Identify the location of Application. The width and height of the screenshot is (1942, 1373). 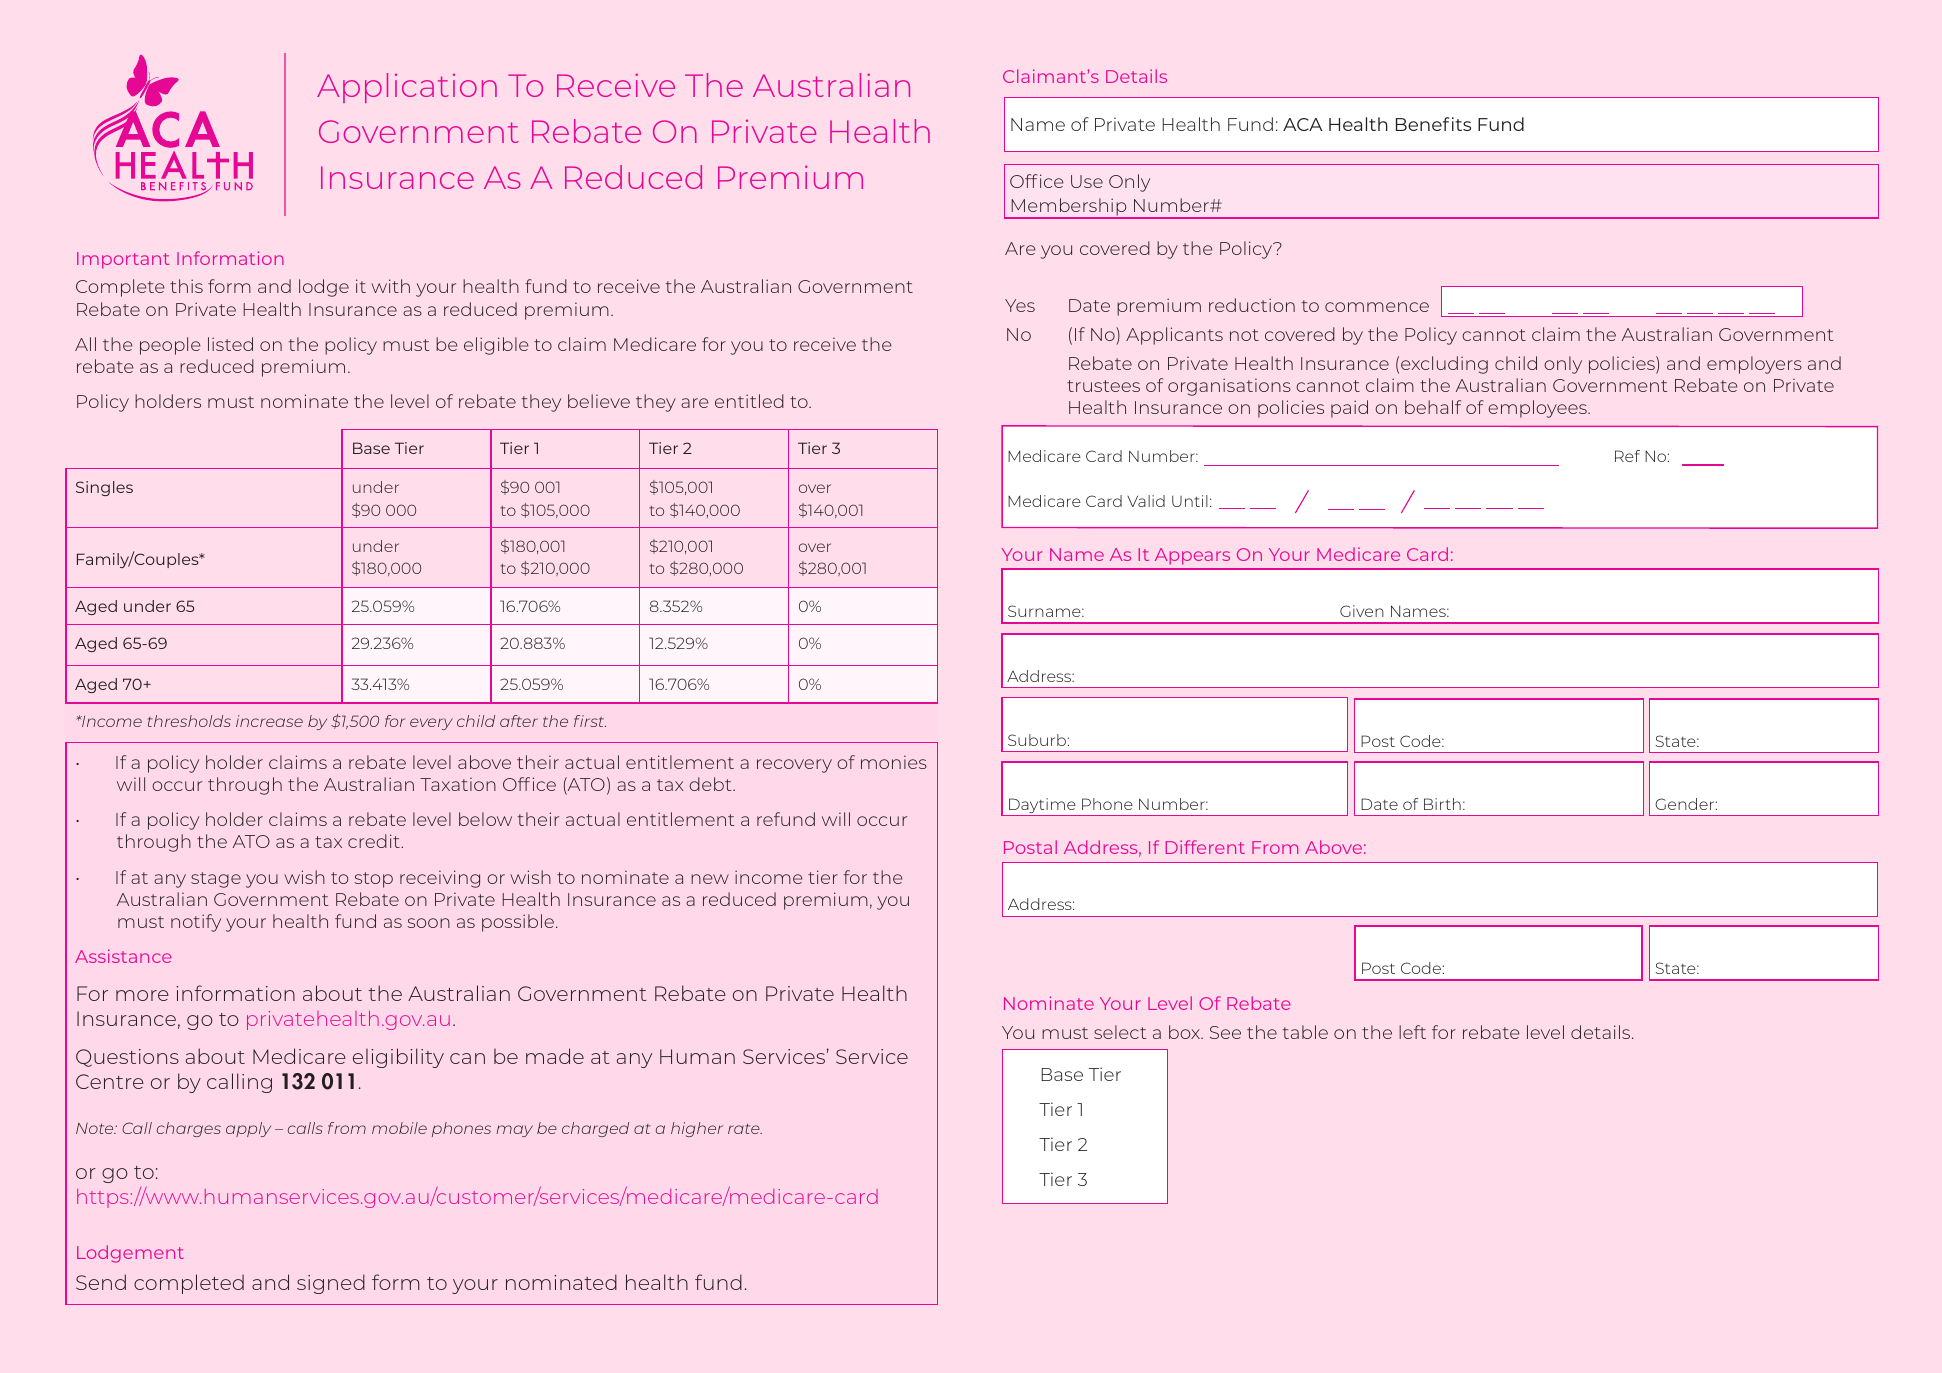
(407, 88).
